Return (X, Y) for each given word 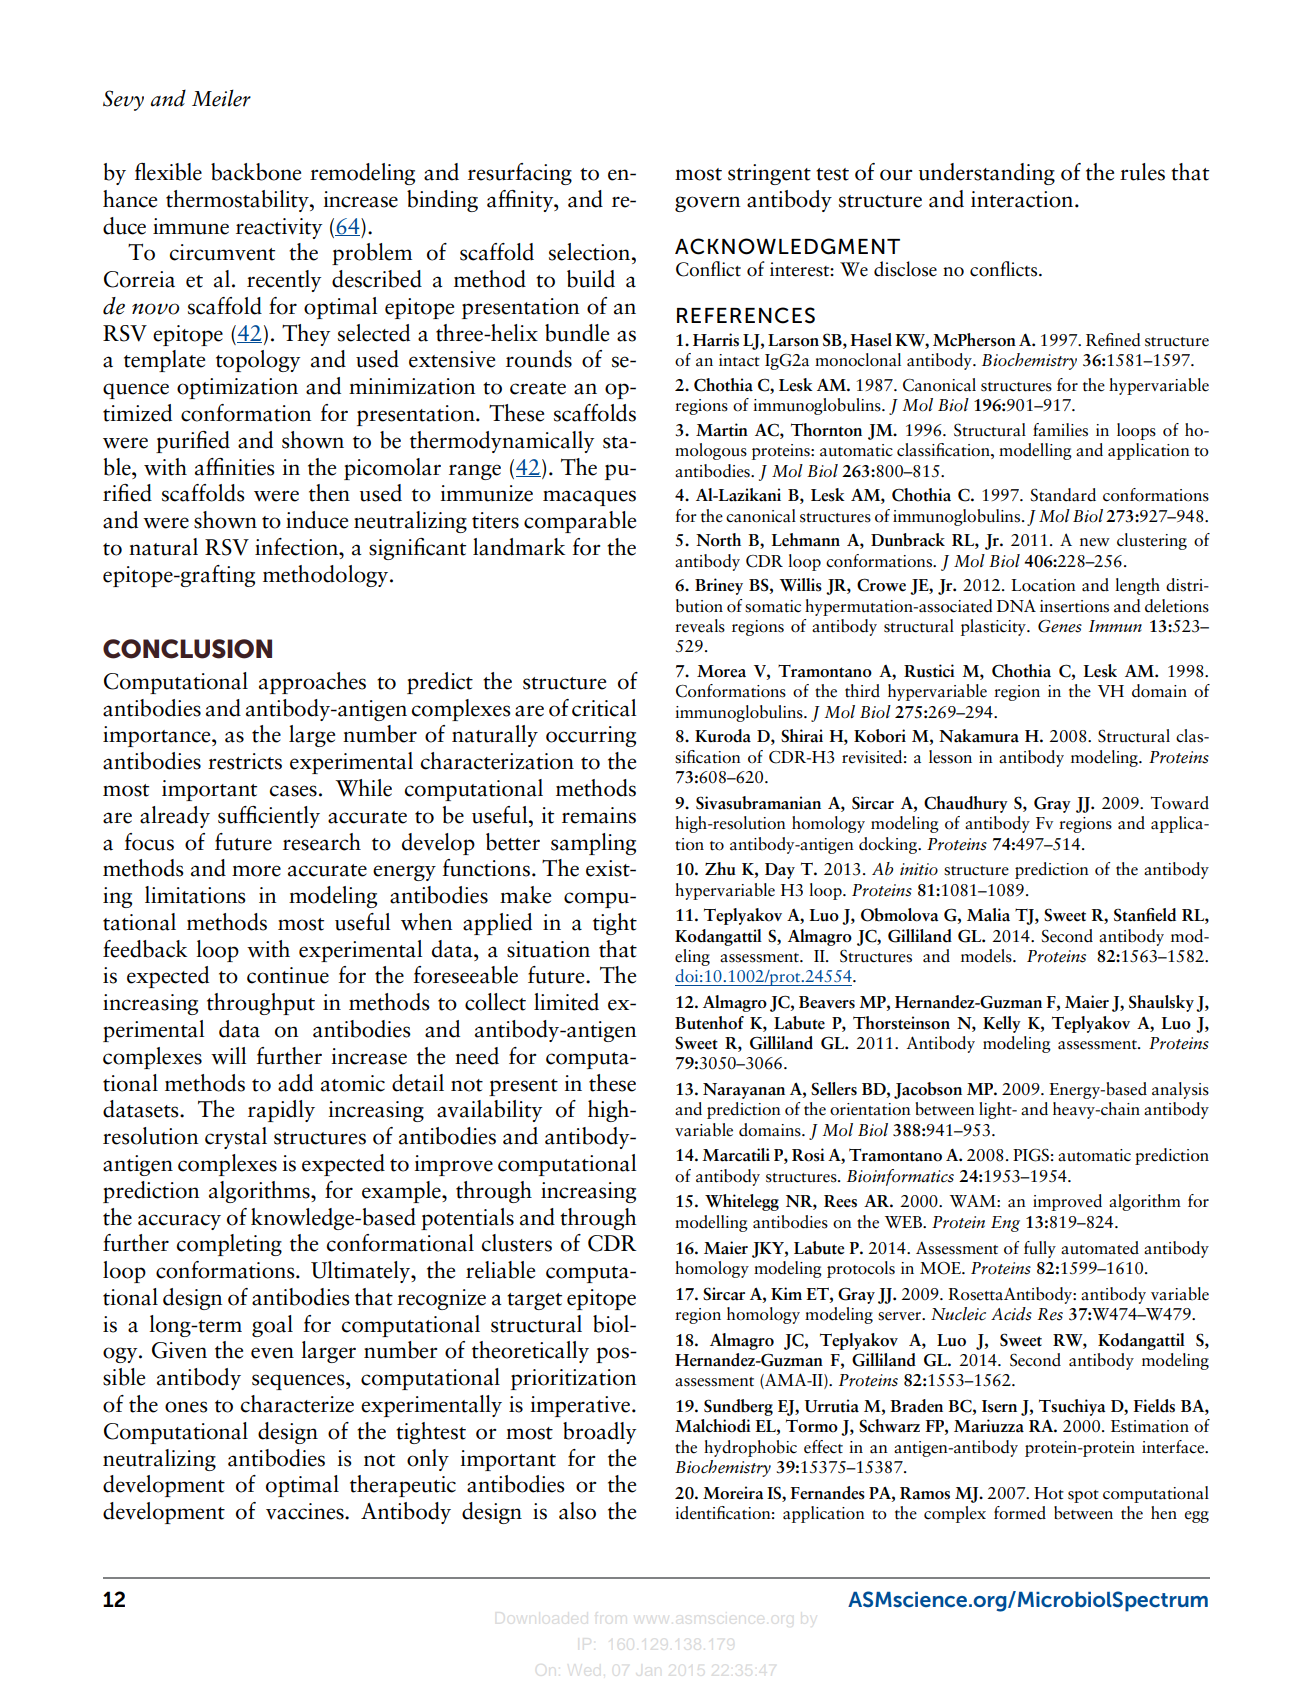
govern (707, 204)
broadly (599, 1433)
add (295, 1083)
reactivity (279, 228)
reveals (700, 626)
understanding (987, 174)
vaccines (306, 1511)
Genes (1060, 626)
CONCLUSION (187, 649)
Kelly (1002, 1024)
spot (1083, 1496)
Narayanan (744, 1091)
